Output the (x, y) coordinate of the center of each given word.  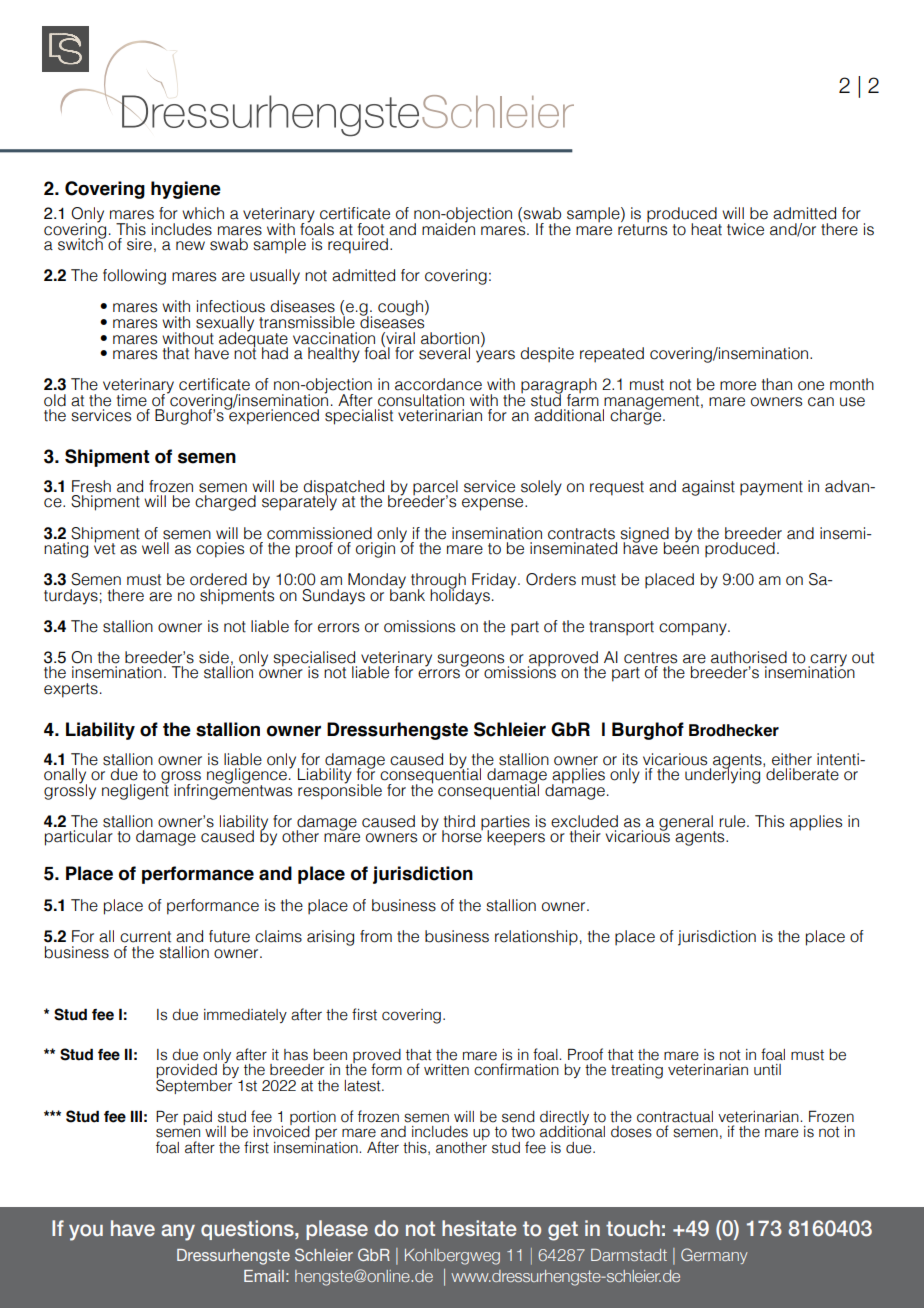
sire (139, 244)
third (459, 821)
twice (745, 229)
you (86, 1232)
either (792, 759)
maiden (448, 228)
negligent (135, 790)
